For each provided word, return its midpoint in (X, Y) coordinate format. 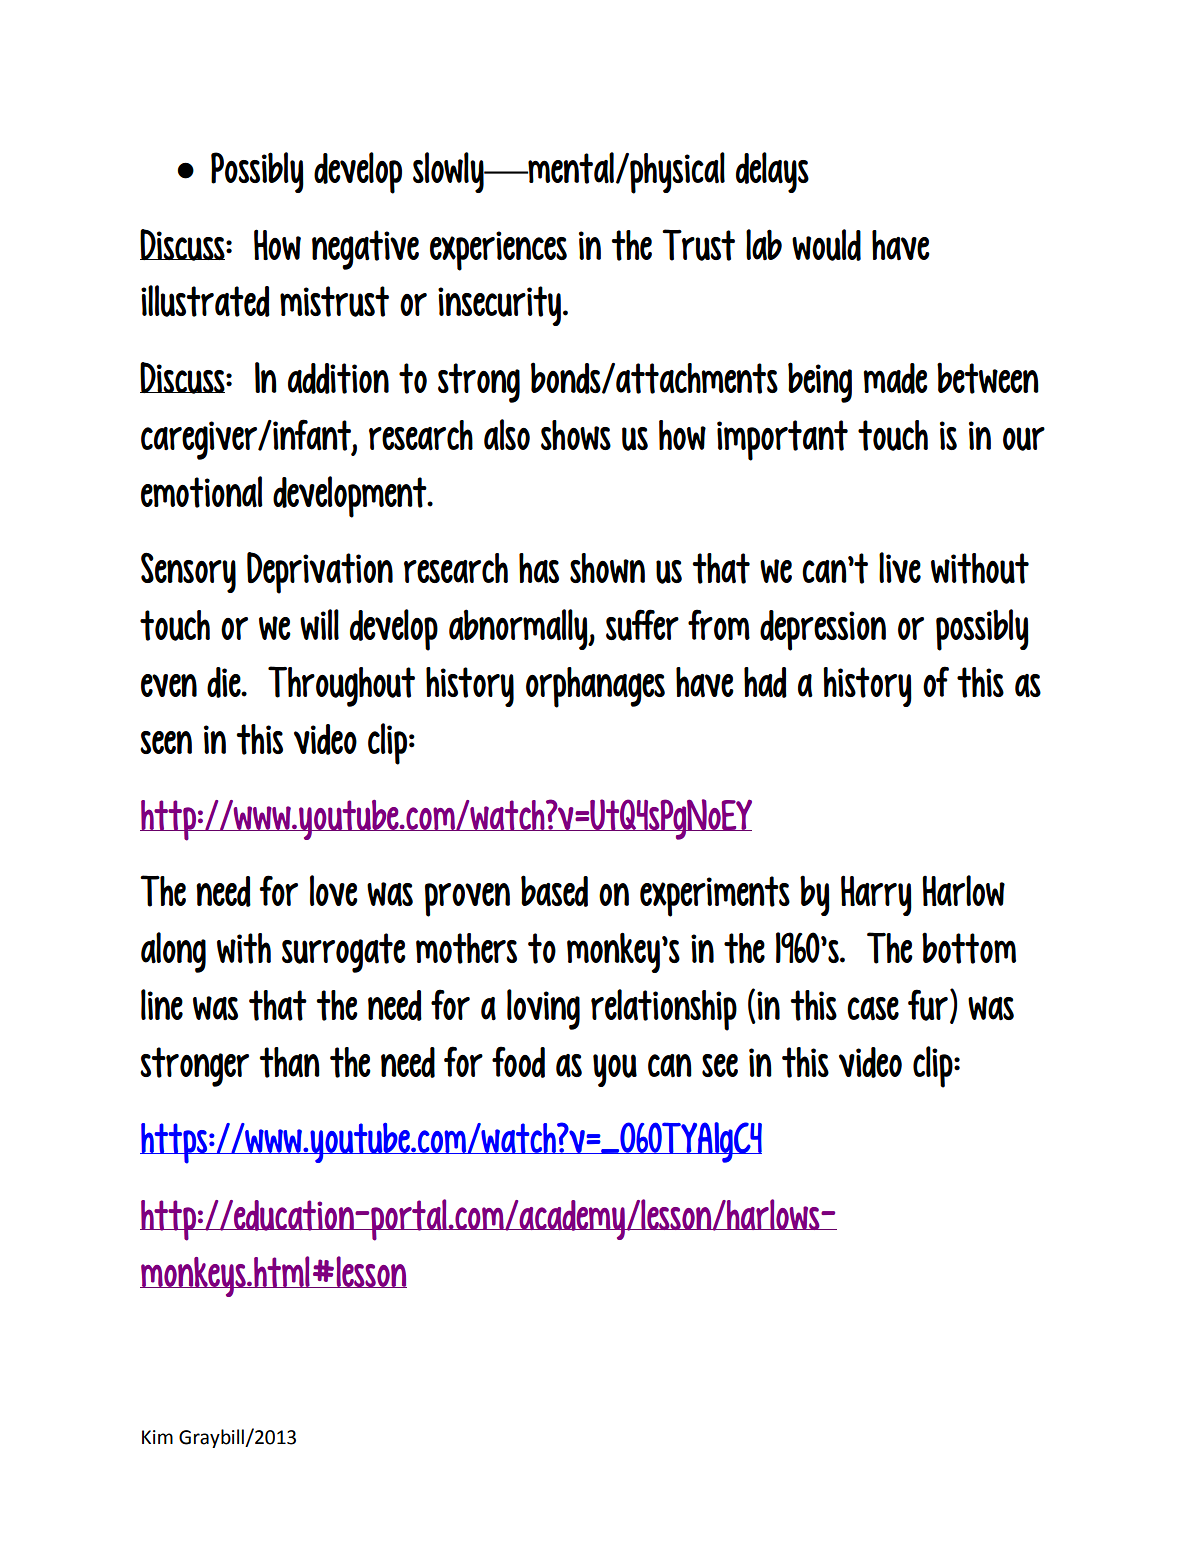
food (518, 1062)
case (873, 1009)
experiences (498, 251)
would (826, 245)
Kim (157, 1437)
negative (365, 250)
